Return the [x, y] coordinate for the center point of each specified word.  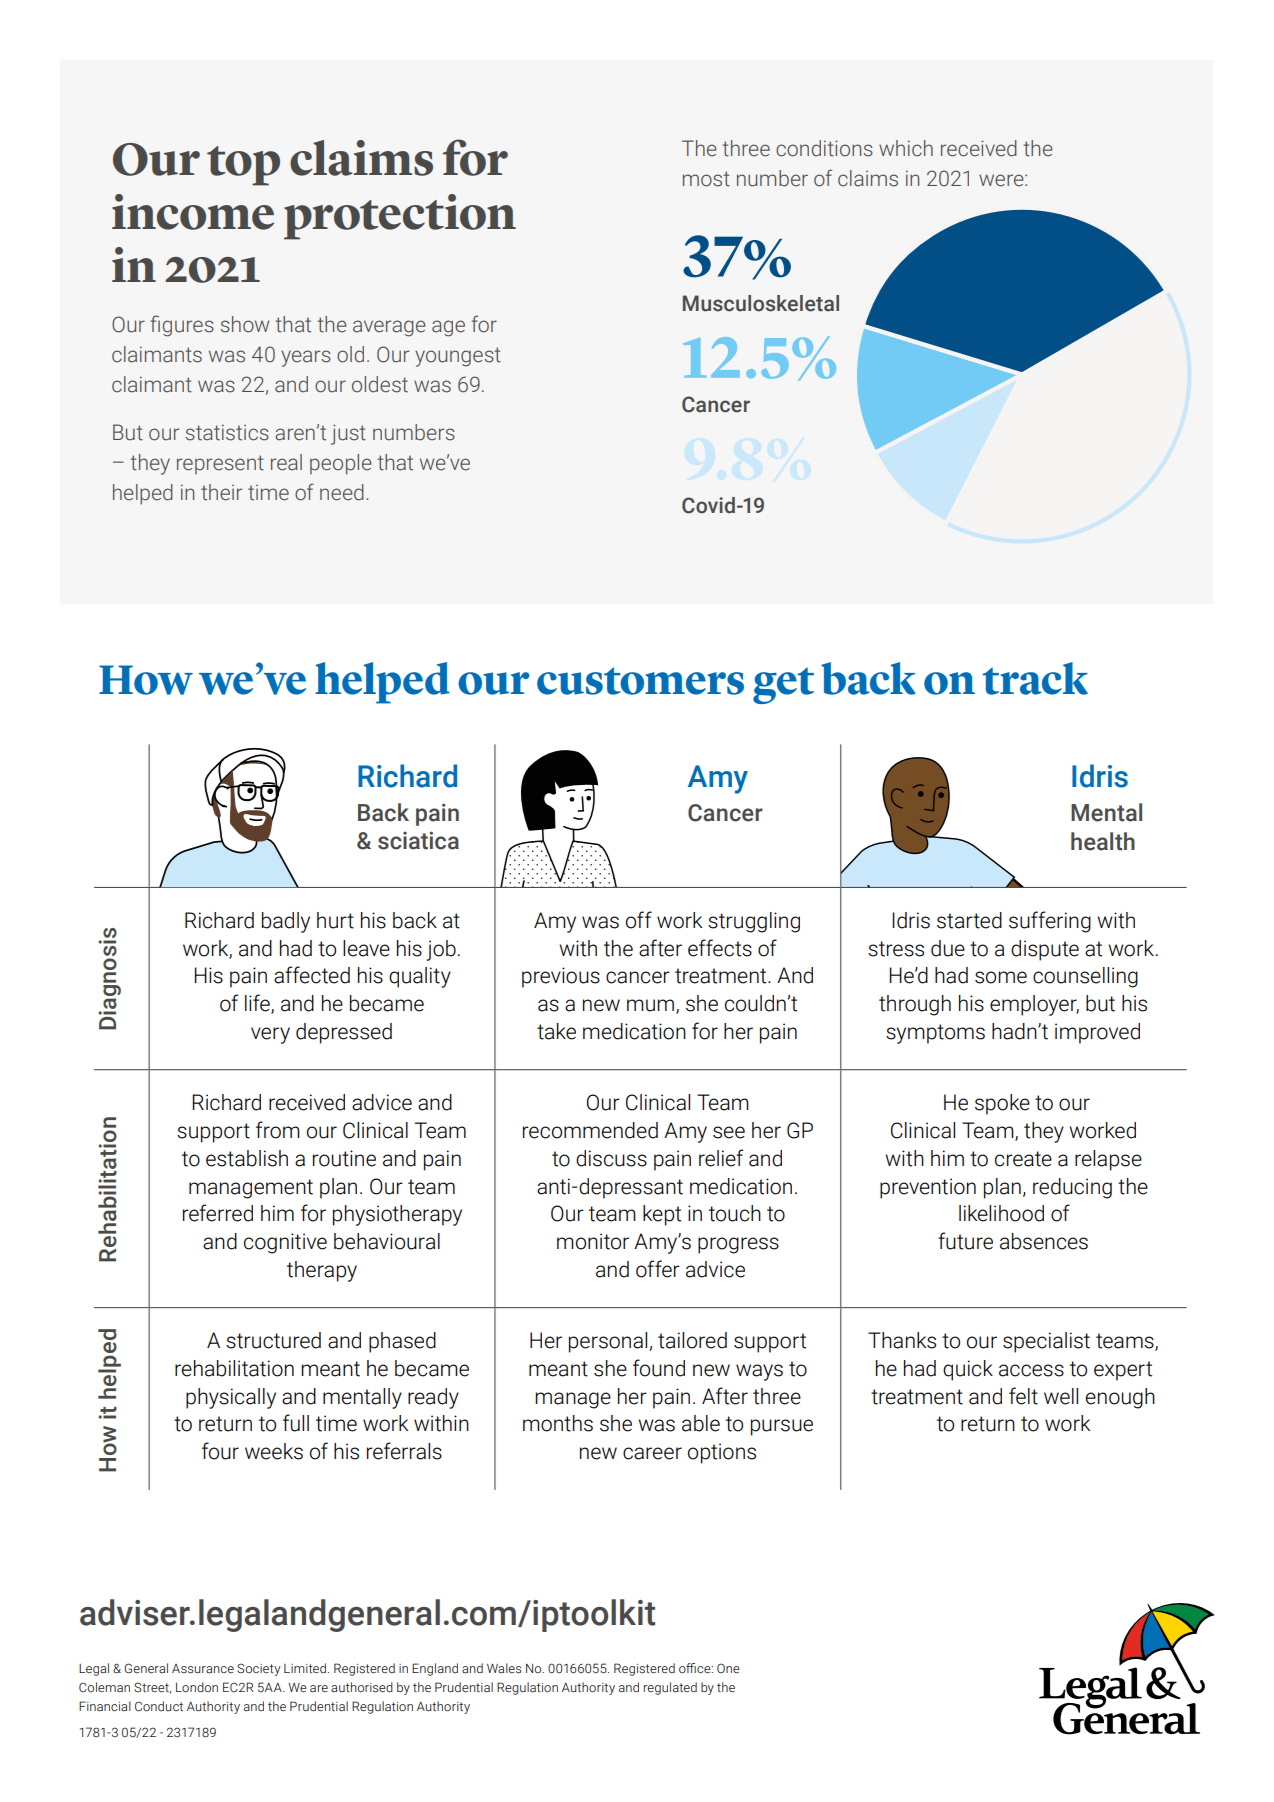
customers [640, 681]
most [706, 179]
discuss [611, 1158]
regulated [670, 1688]
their [221, 492]
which [906, 148]
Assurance [203, 1669]
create [1023, 1159]
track [1035, 678]
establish [247, 1158]
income [193, 212]
